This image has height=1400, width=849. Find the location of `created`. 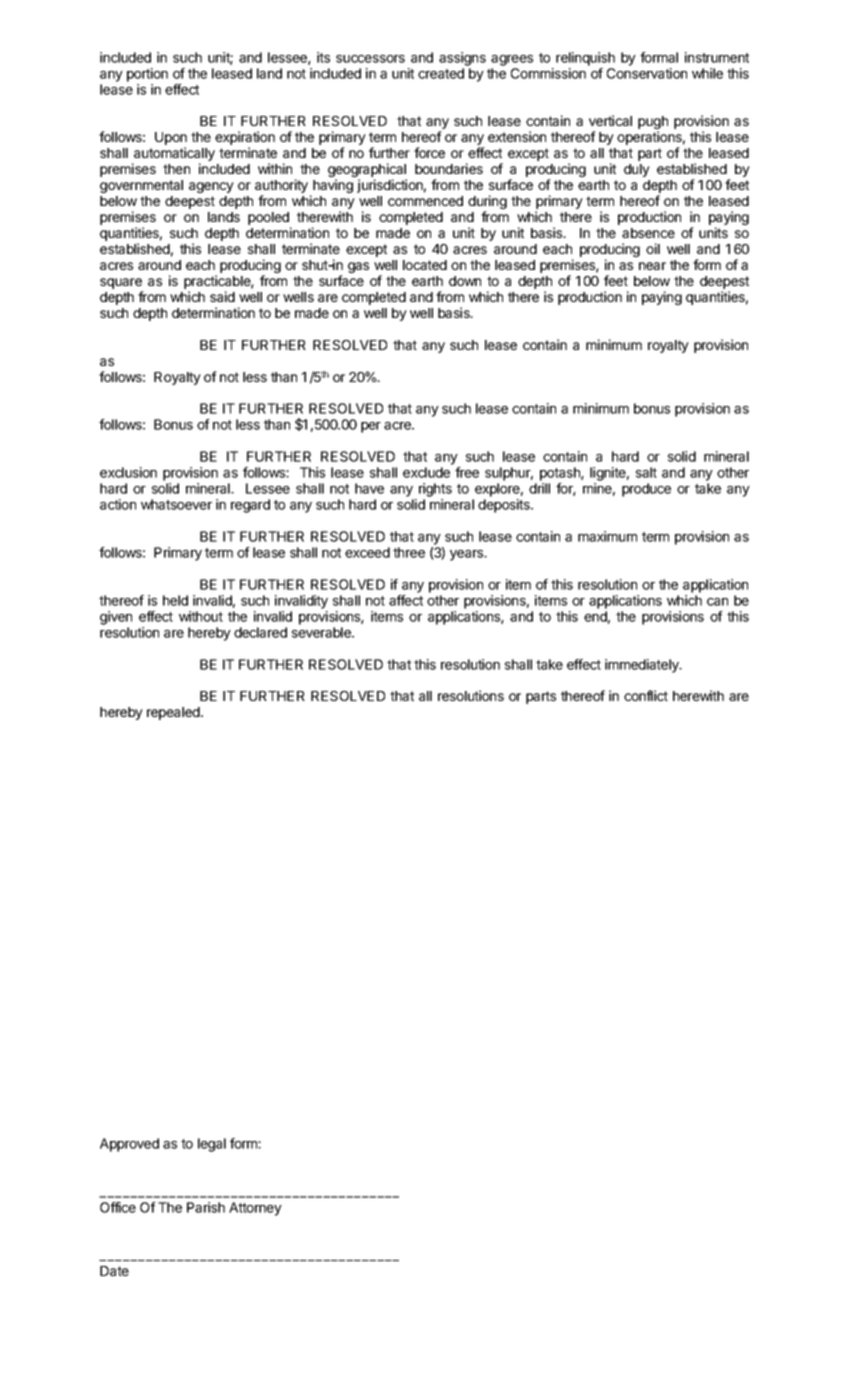

created is located at coordinates (441, 73).
